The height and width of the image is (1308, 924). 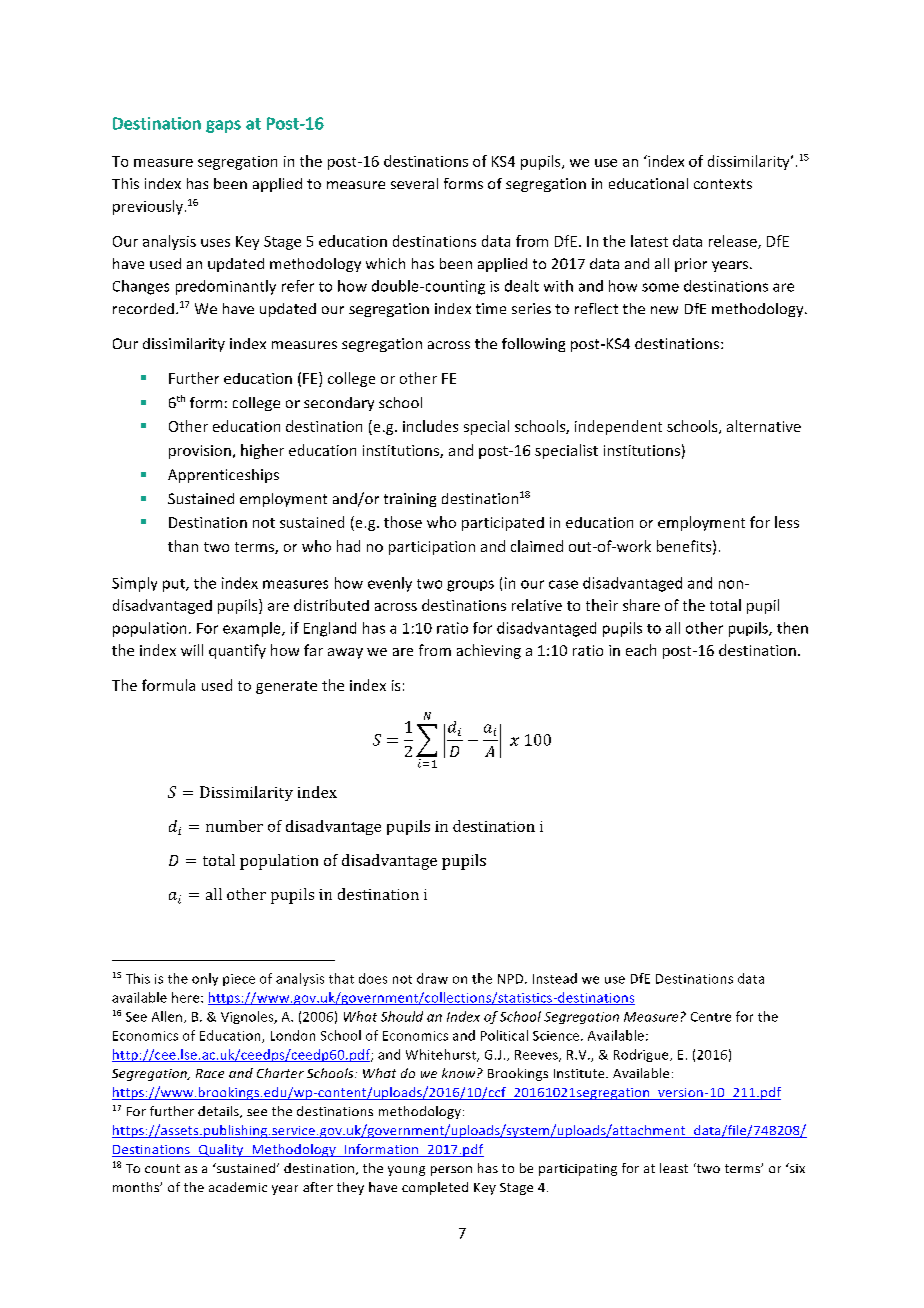 What do you see at coordinates (489, 651) in the image?
I see `achieving` at bounding box center [489, 651].
